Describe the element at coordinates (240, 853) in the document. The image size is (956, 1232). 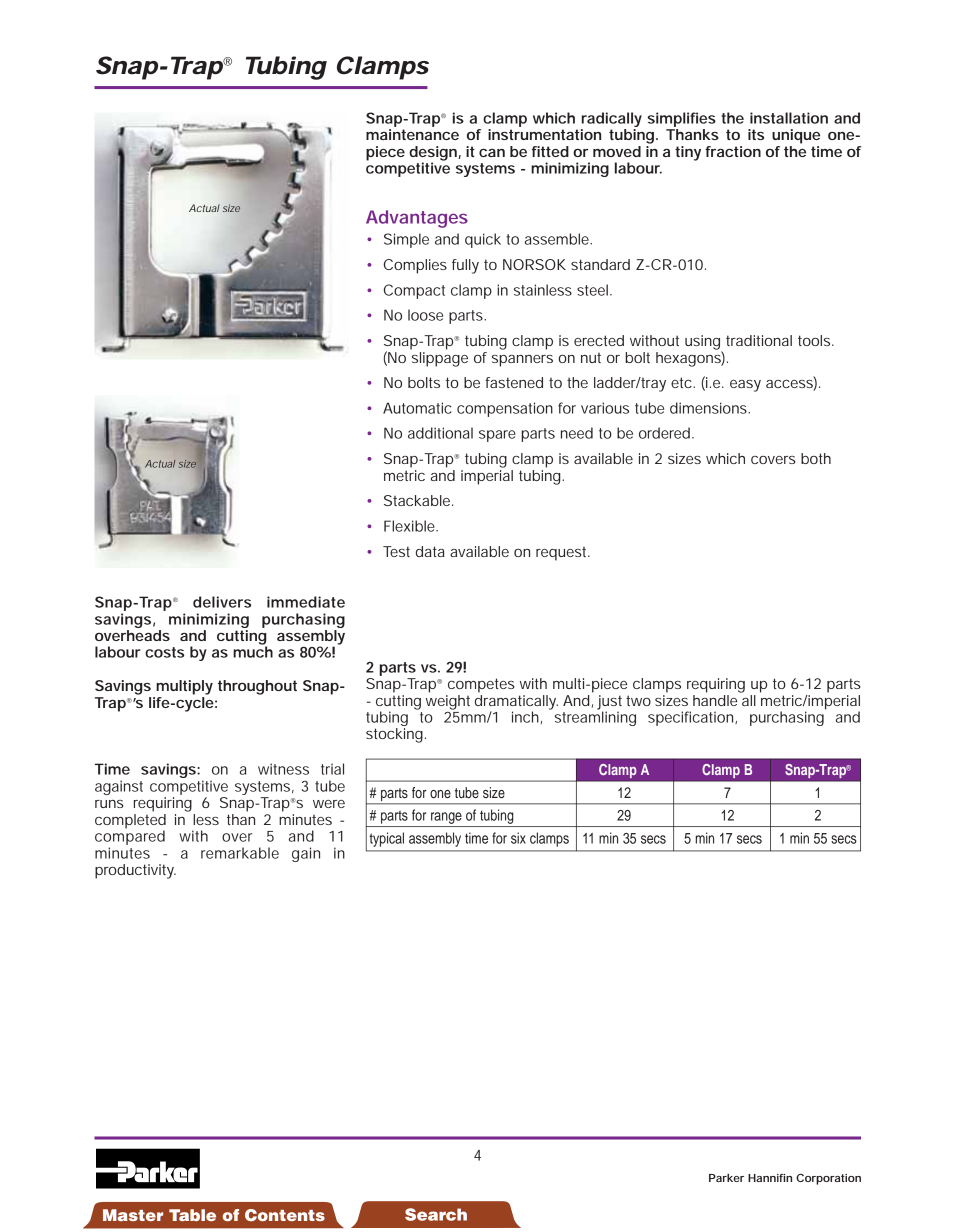
I see `remarkable` at that location.
